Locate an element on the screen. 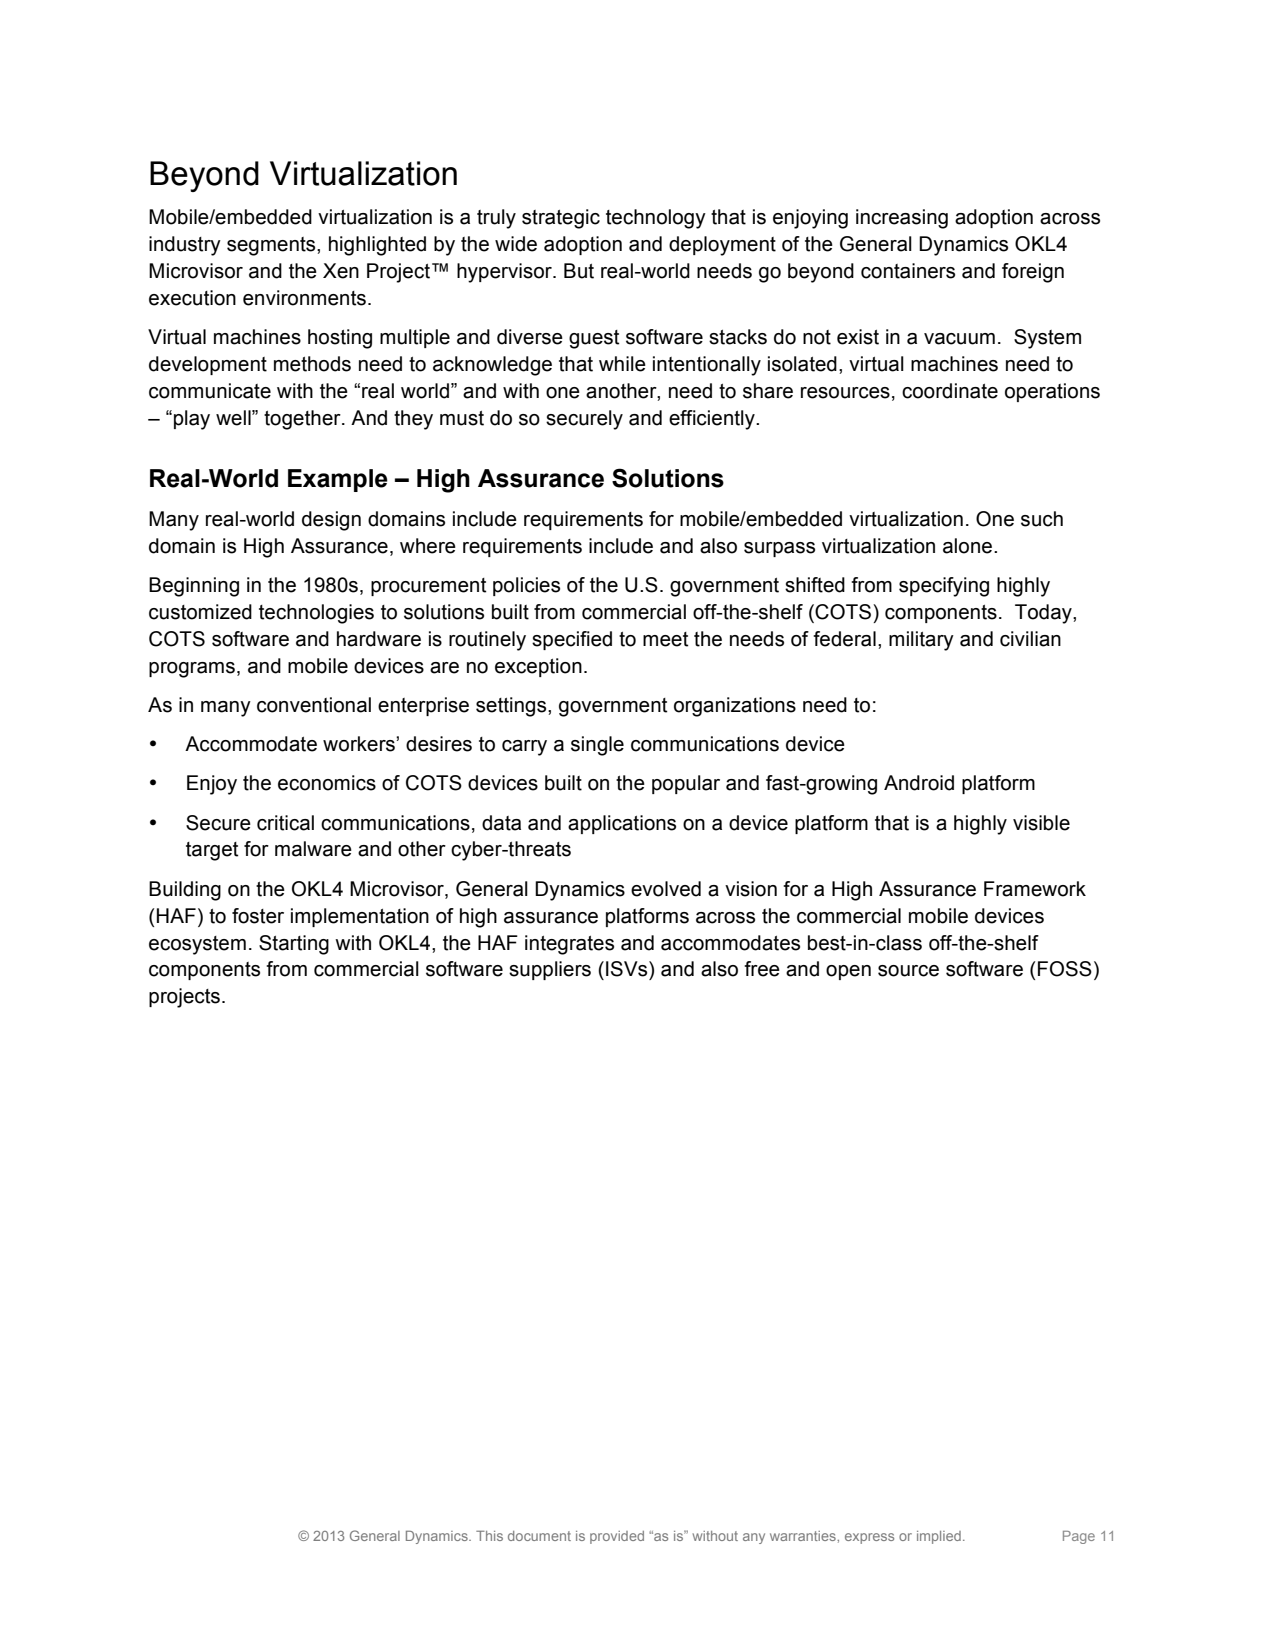 The image size is (1265, 1637). provided is located at coordinates (617, 1537).
